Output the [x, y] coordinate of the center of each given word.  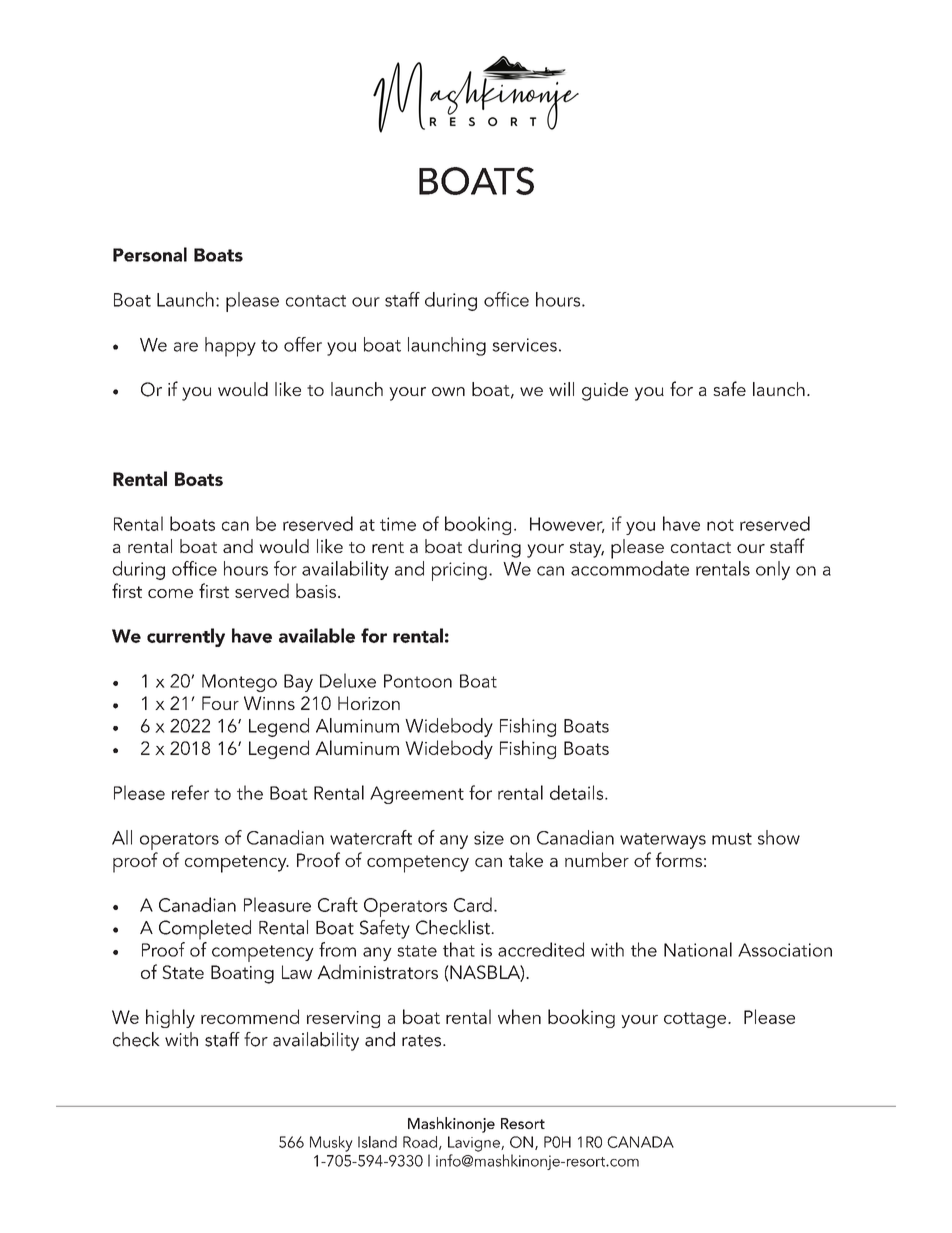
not [720, 525]
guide [605, 391]
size [489, 838]
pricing [459, 571]
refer [190, 792]
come [170, 593]
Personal [150, 254]
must [732, 839]
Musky [331, 1144]
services [524, 345]
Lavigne [475, 1144]
